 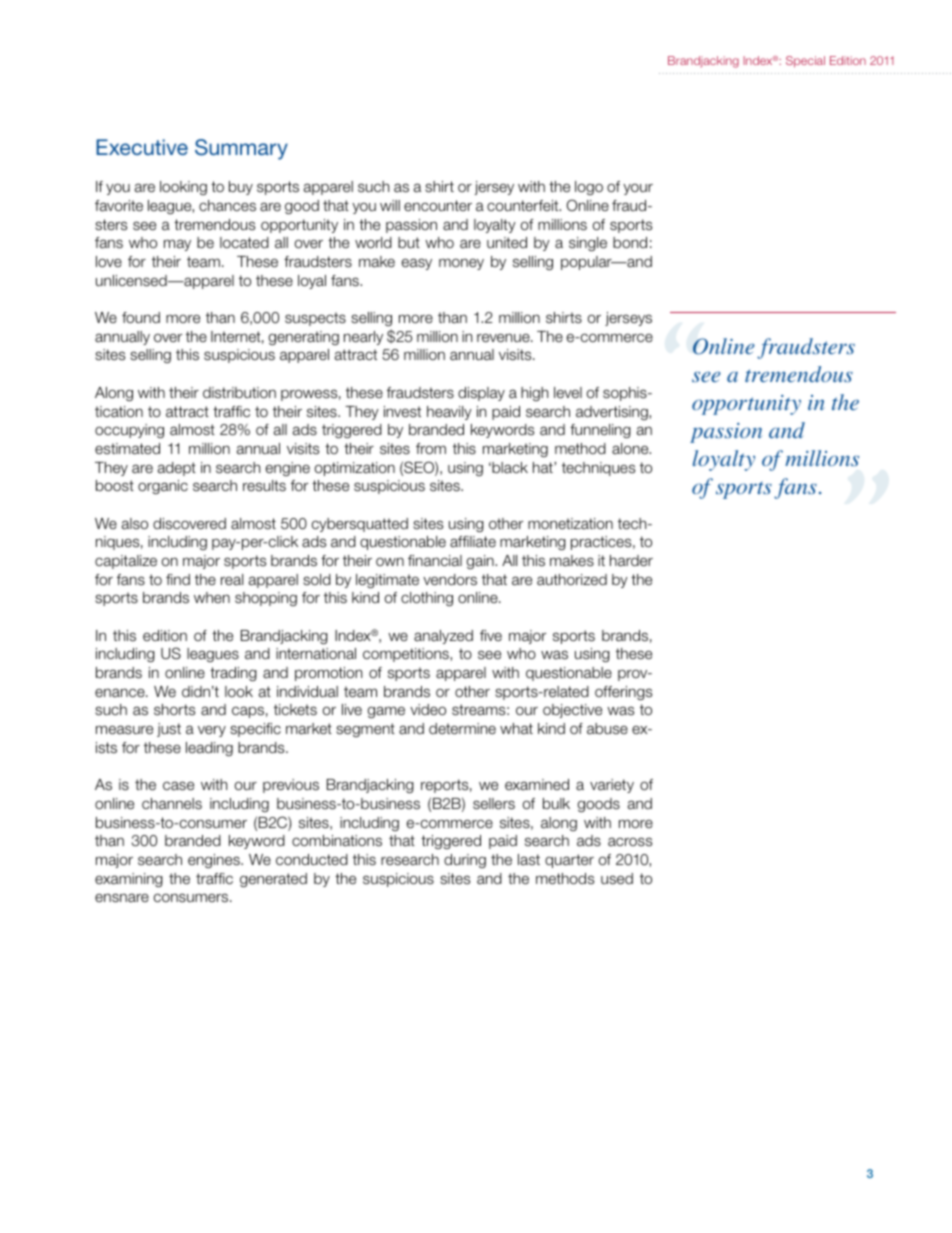 I want to click on display, so click(x=481, y=394).
